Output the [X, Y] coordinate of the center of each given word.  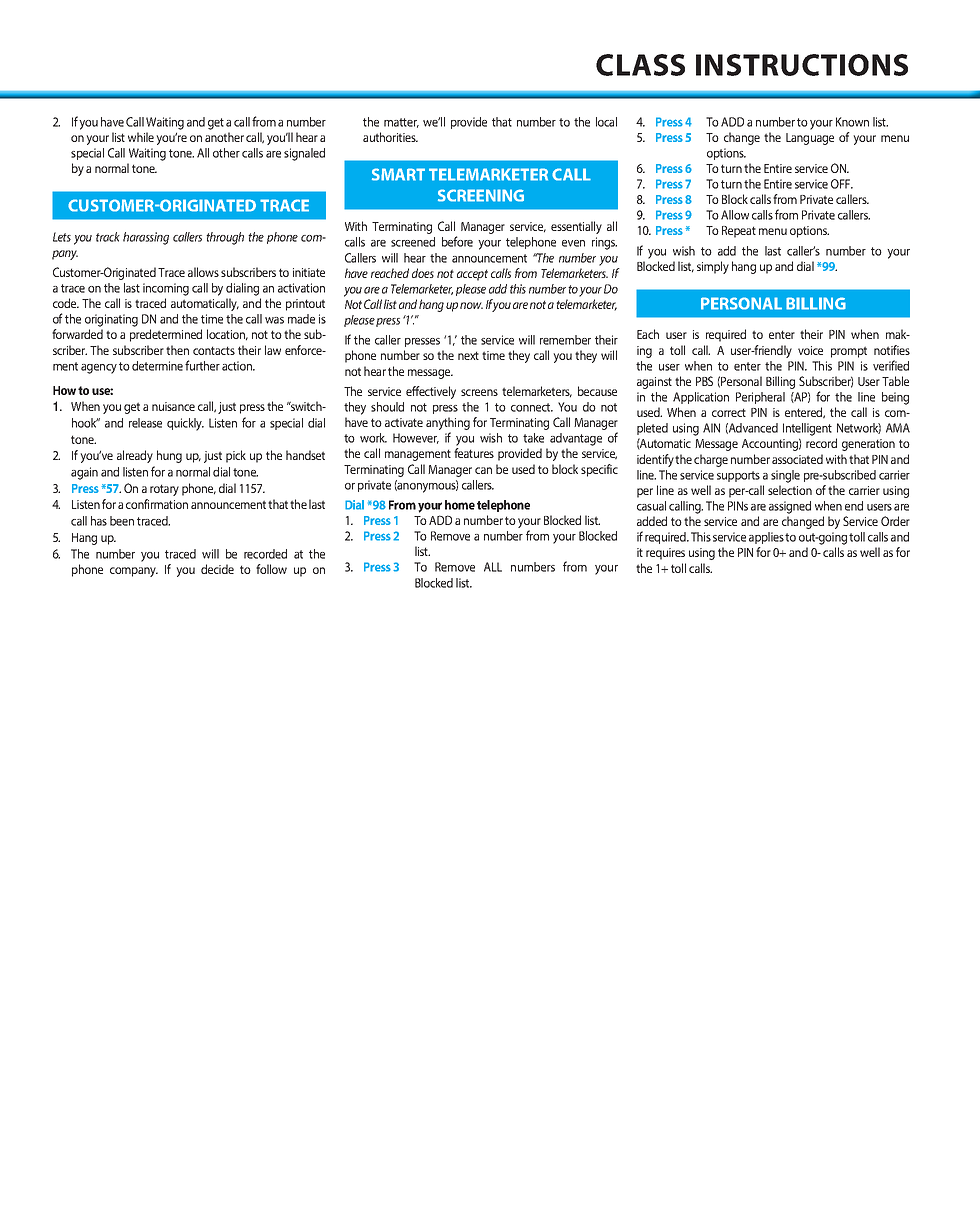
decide [217, 569]
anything [448, 425]
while [141, 137]
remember [565, 340]
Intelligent [807, 429]
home [460, 505]
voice [810, 350]
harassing [146, 238]
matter [401, 123]
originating [111, 320]
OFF [842, 184]
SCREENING [481, 195]
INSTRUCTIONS [802, 65]
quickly [185, 424]
